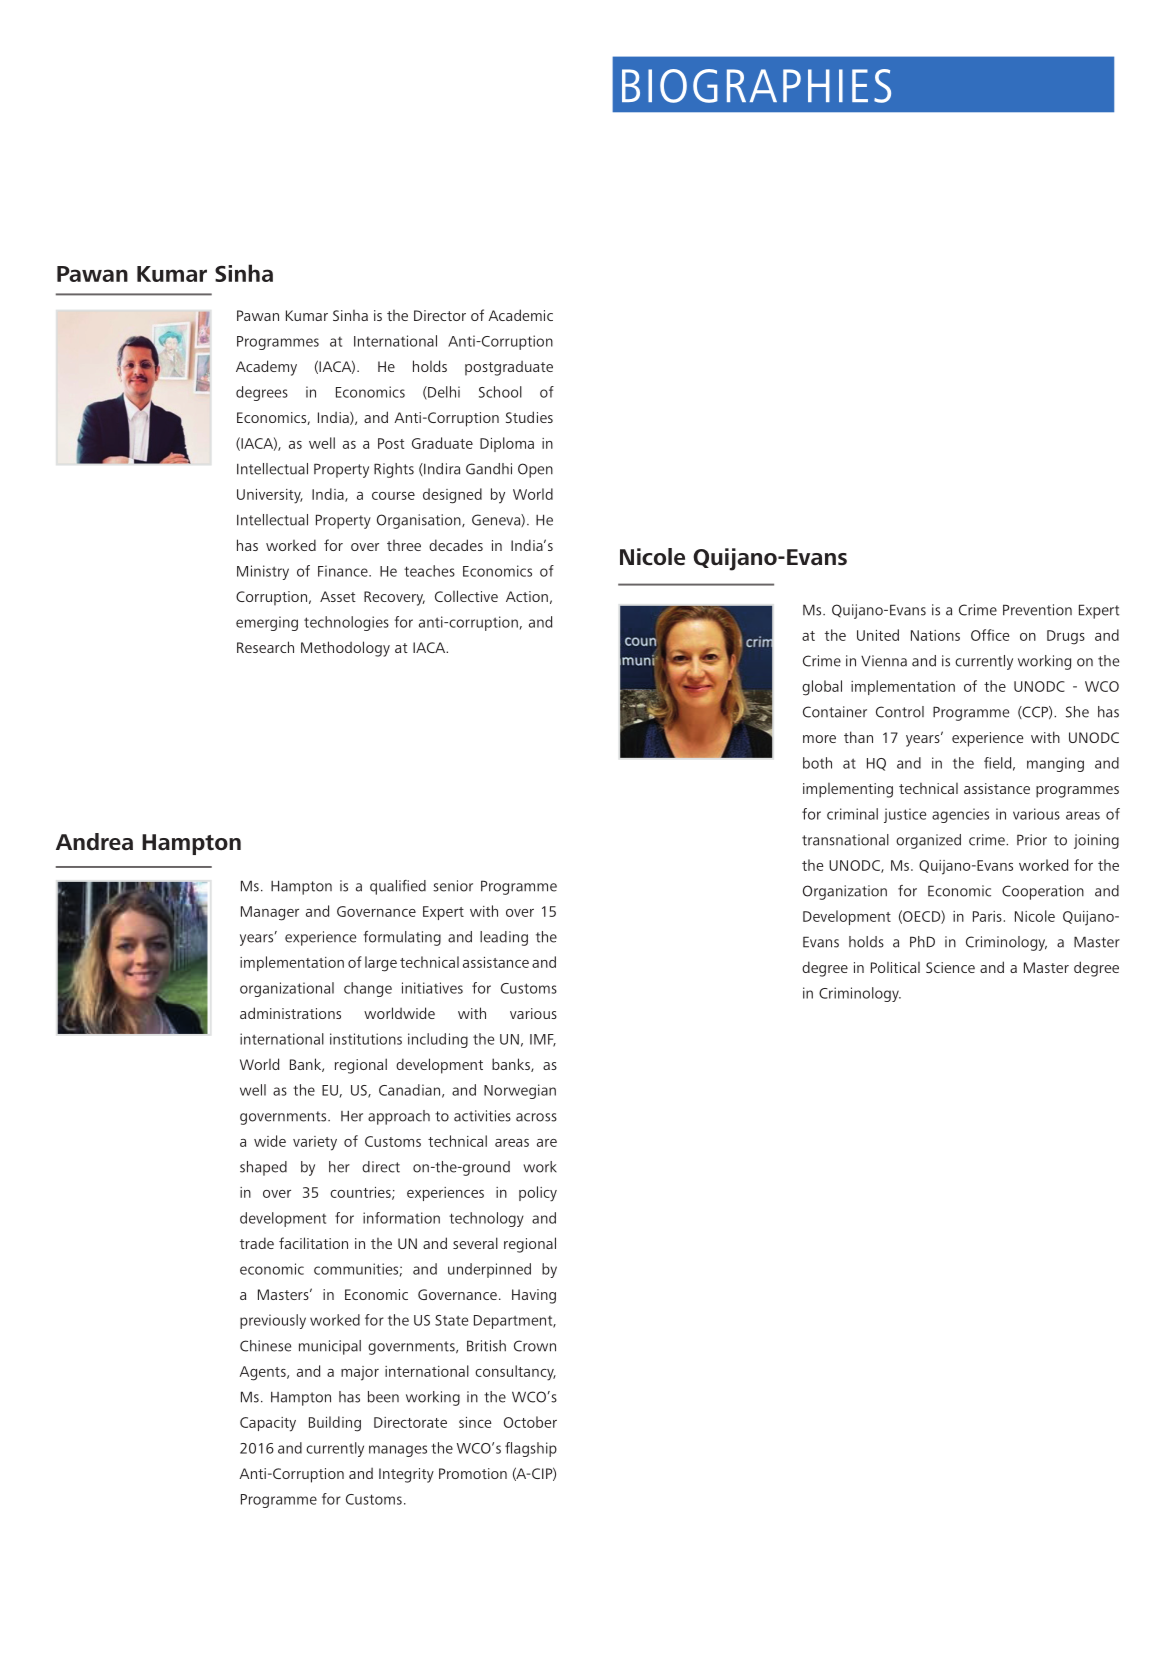 This image has height=1655, width=1170. What do you see at coordinates (290, 1013) in the image?
I see `administrations` at bounding box center [290, 1013].
